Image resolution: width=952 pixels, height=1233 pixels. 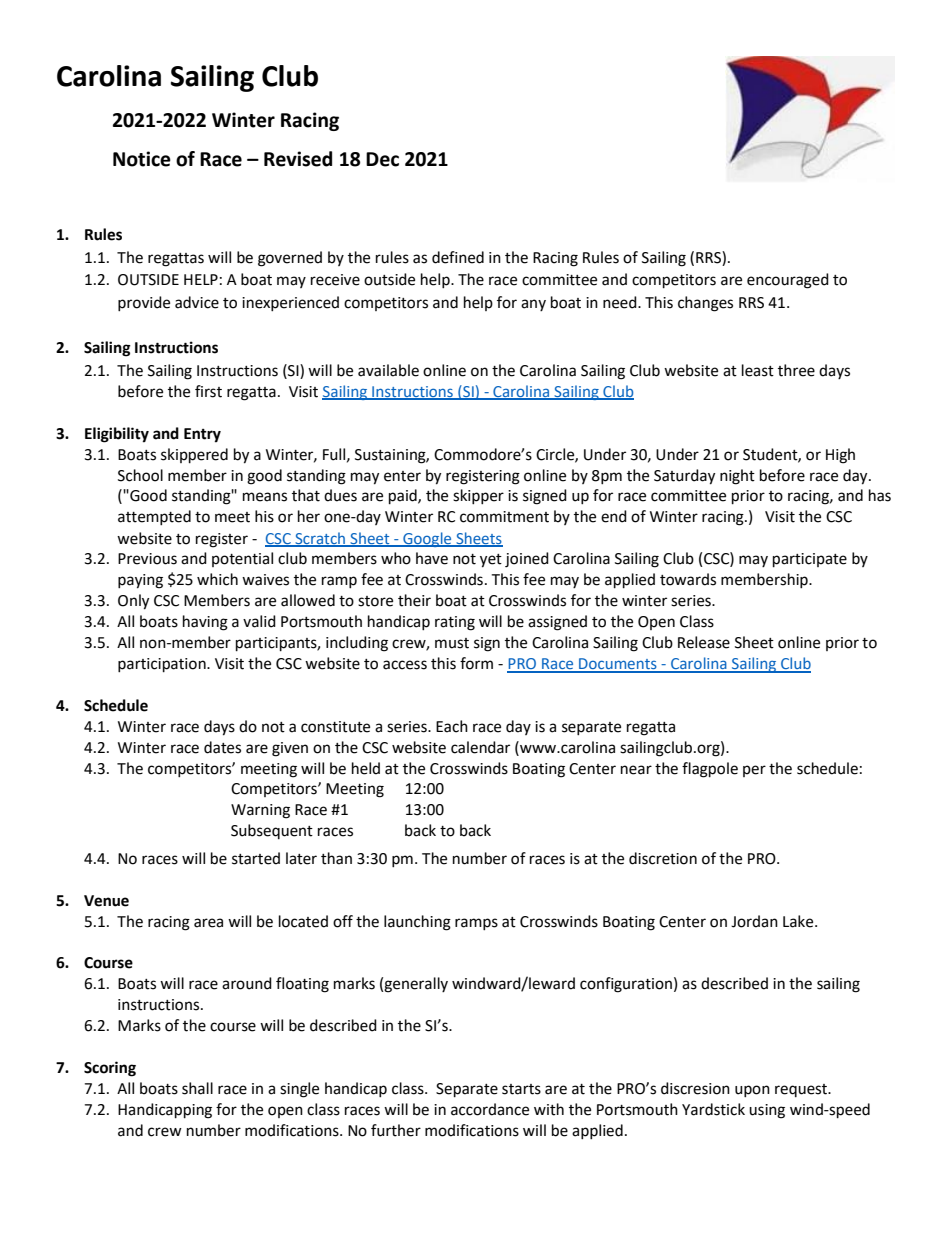 I want to click on having, so click(x=205, y=623).
